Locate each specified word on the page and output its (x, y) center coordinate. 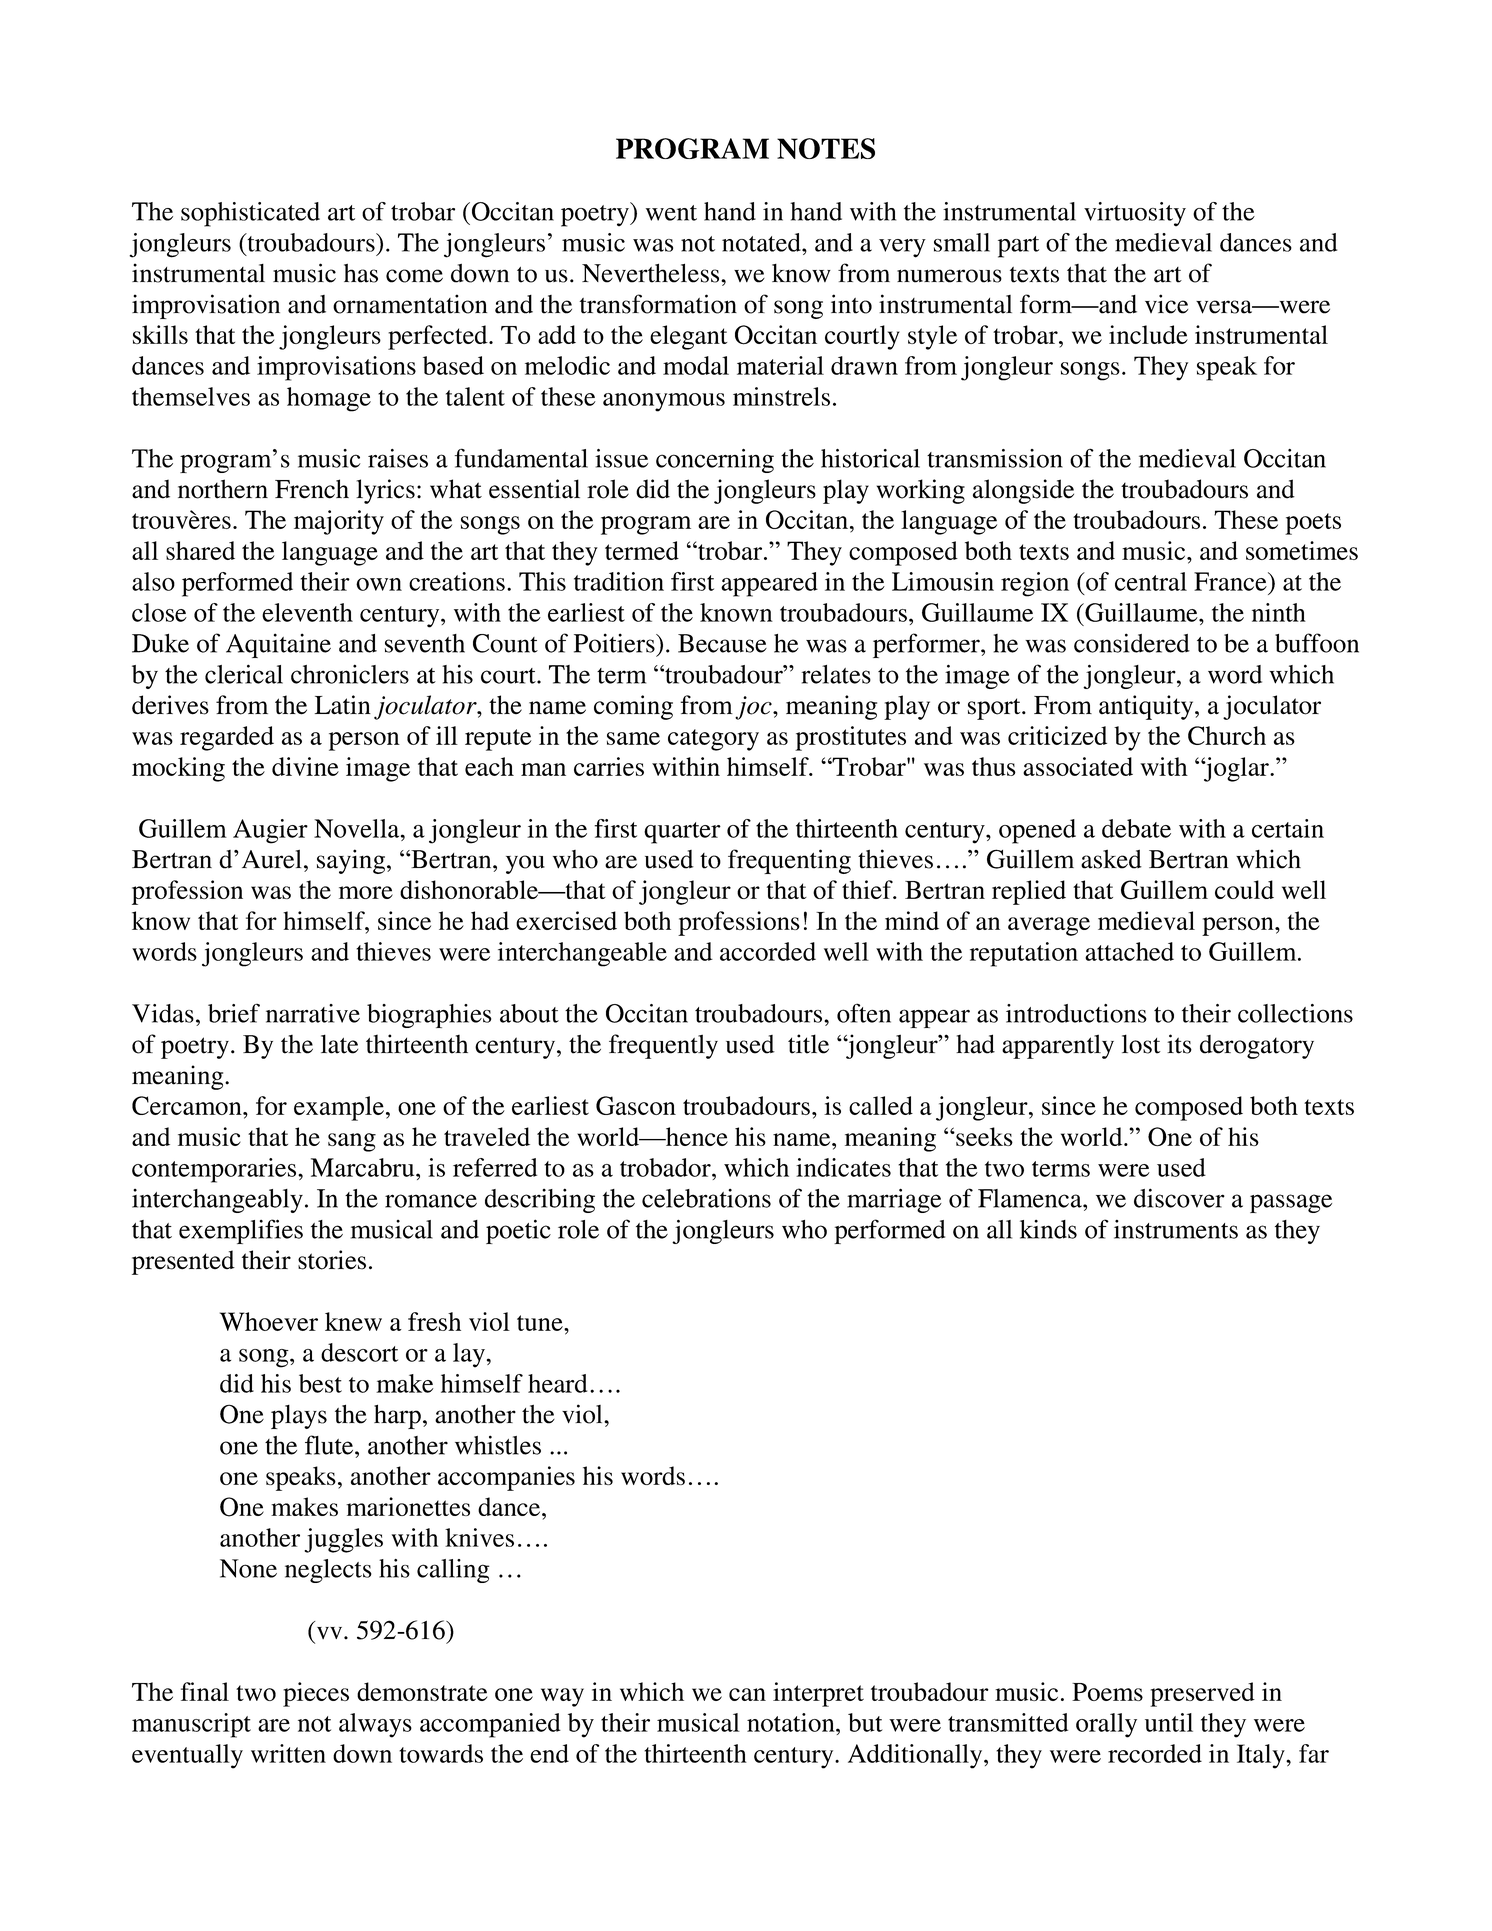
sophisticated (250, 214)
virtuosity (1135, 214)
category (713, 740)
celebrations (706, 1198)
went (671, 213)
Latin (343, 704)
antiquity (1147, 707)
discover (1179, 1198)
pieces (316, 1694)
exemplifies (241, 1231)
